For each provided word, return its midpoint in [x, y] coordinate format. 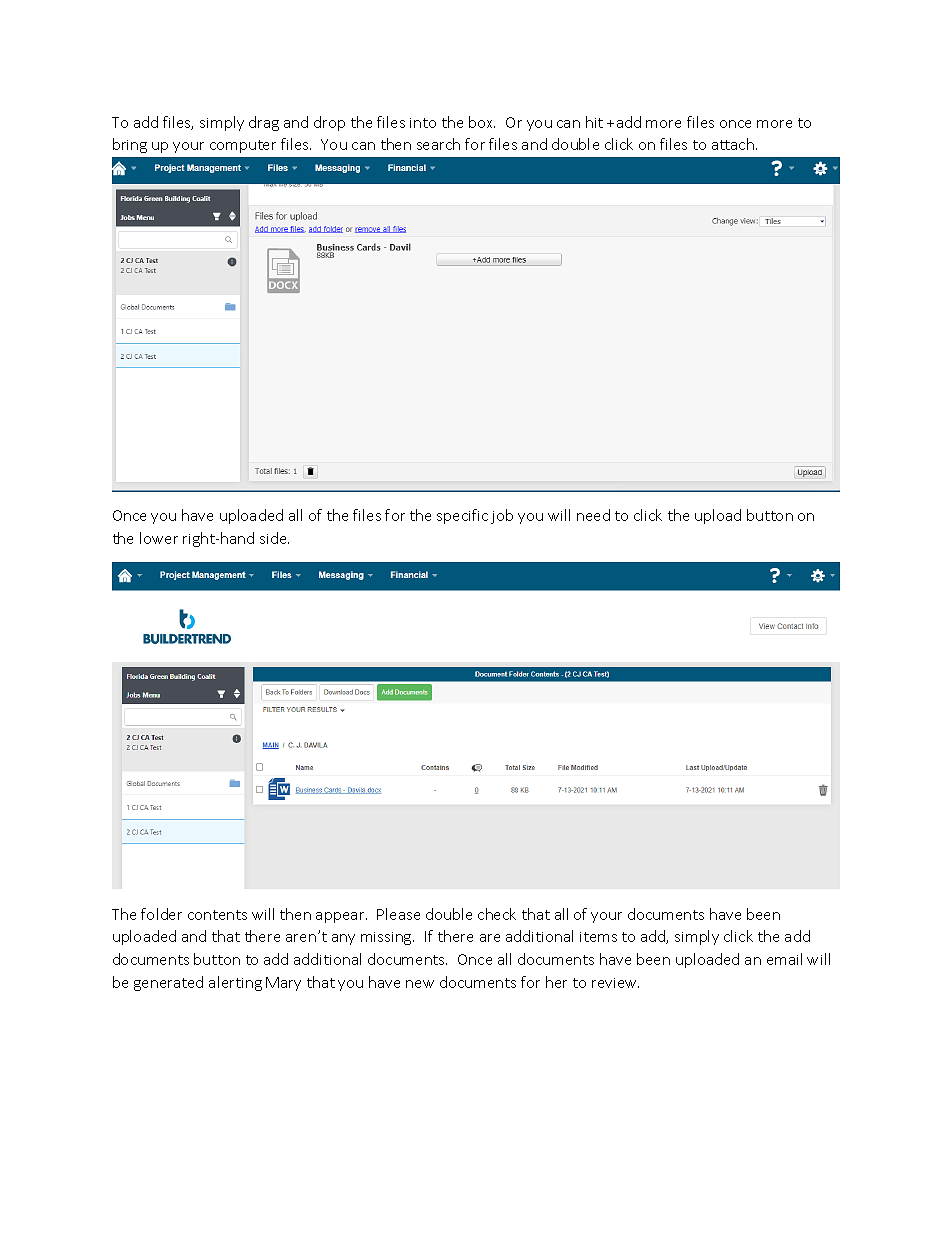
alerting [235, 983]
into [423, 123]
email [784, 959]
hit [594, 122]
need [593, 515]
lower [159, 538]
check [497, 914]
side [274, 538]
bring [130, 145]
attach [733, 144]
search [438, 144]
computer [243, 146]
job [502, 516]
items [598, 937]
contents [217, 915]
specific [462, 516]
